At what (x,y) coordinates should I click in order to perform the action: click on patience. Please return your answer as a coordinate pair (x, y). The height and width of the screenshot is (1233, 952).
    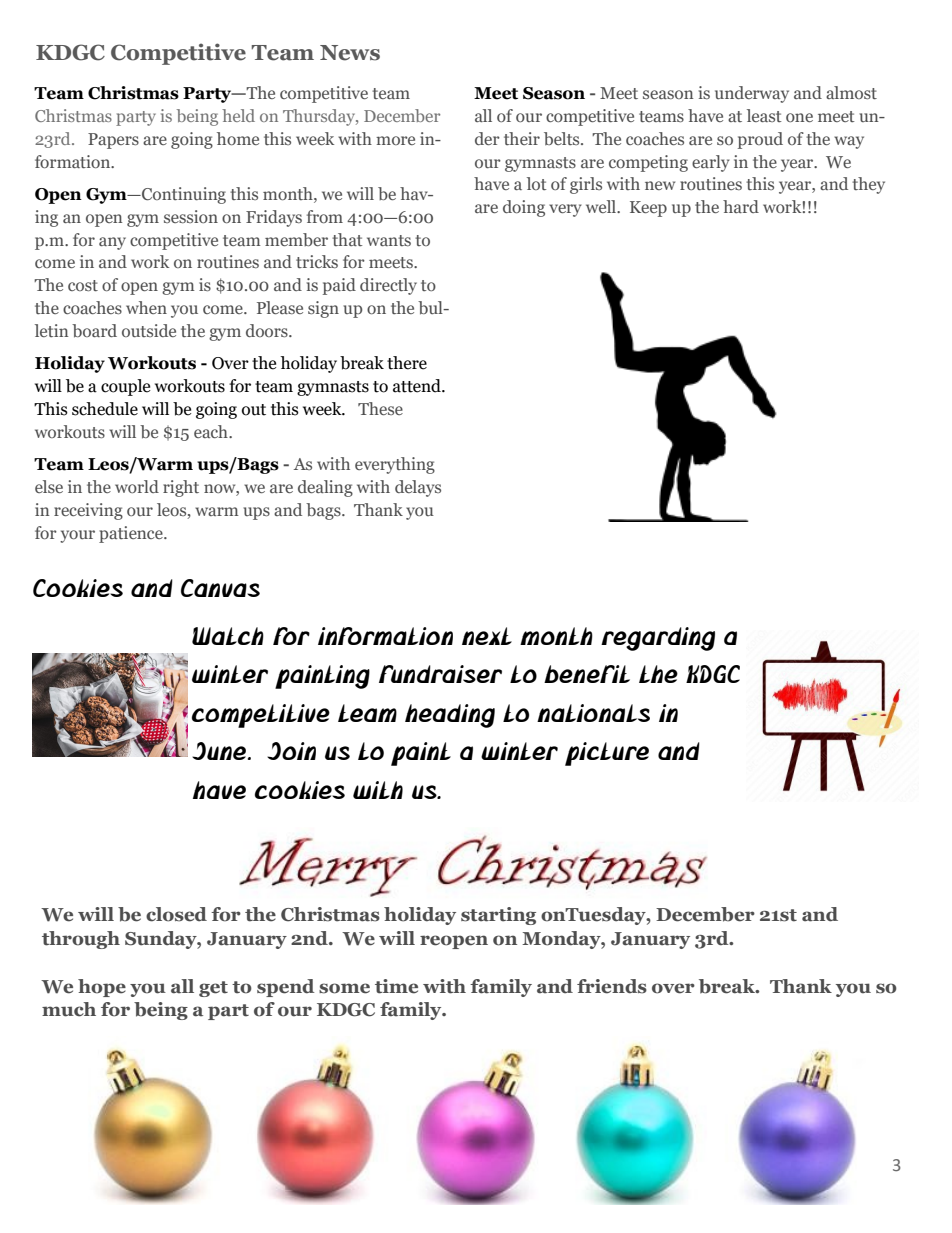
    Looking at the image, I should click on (132, 534).
